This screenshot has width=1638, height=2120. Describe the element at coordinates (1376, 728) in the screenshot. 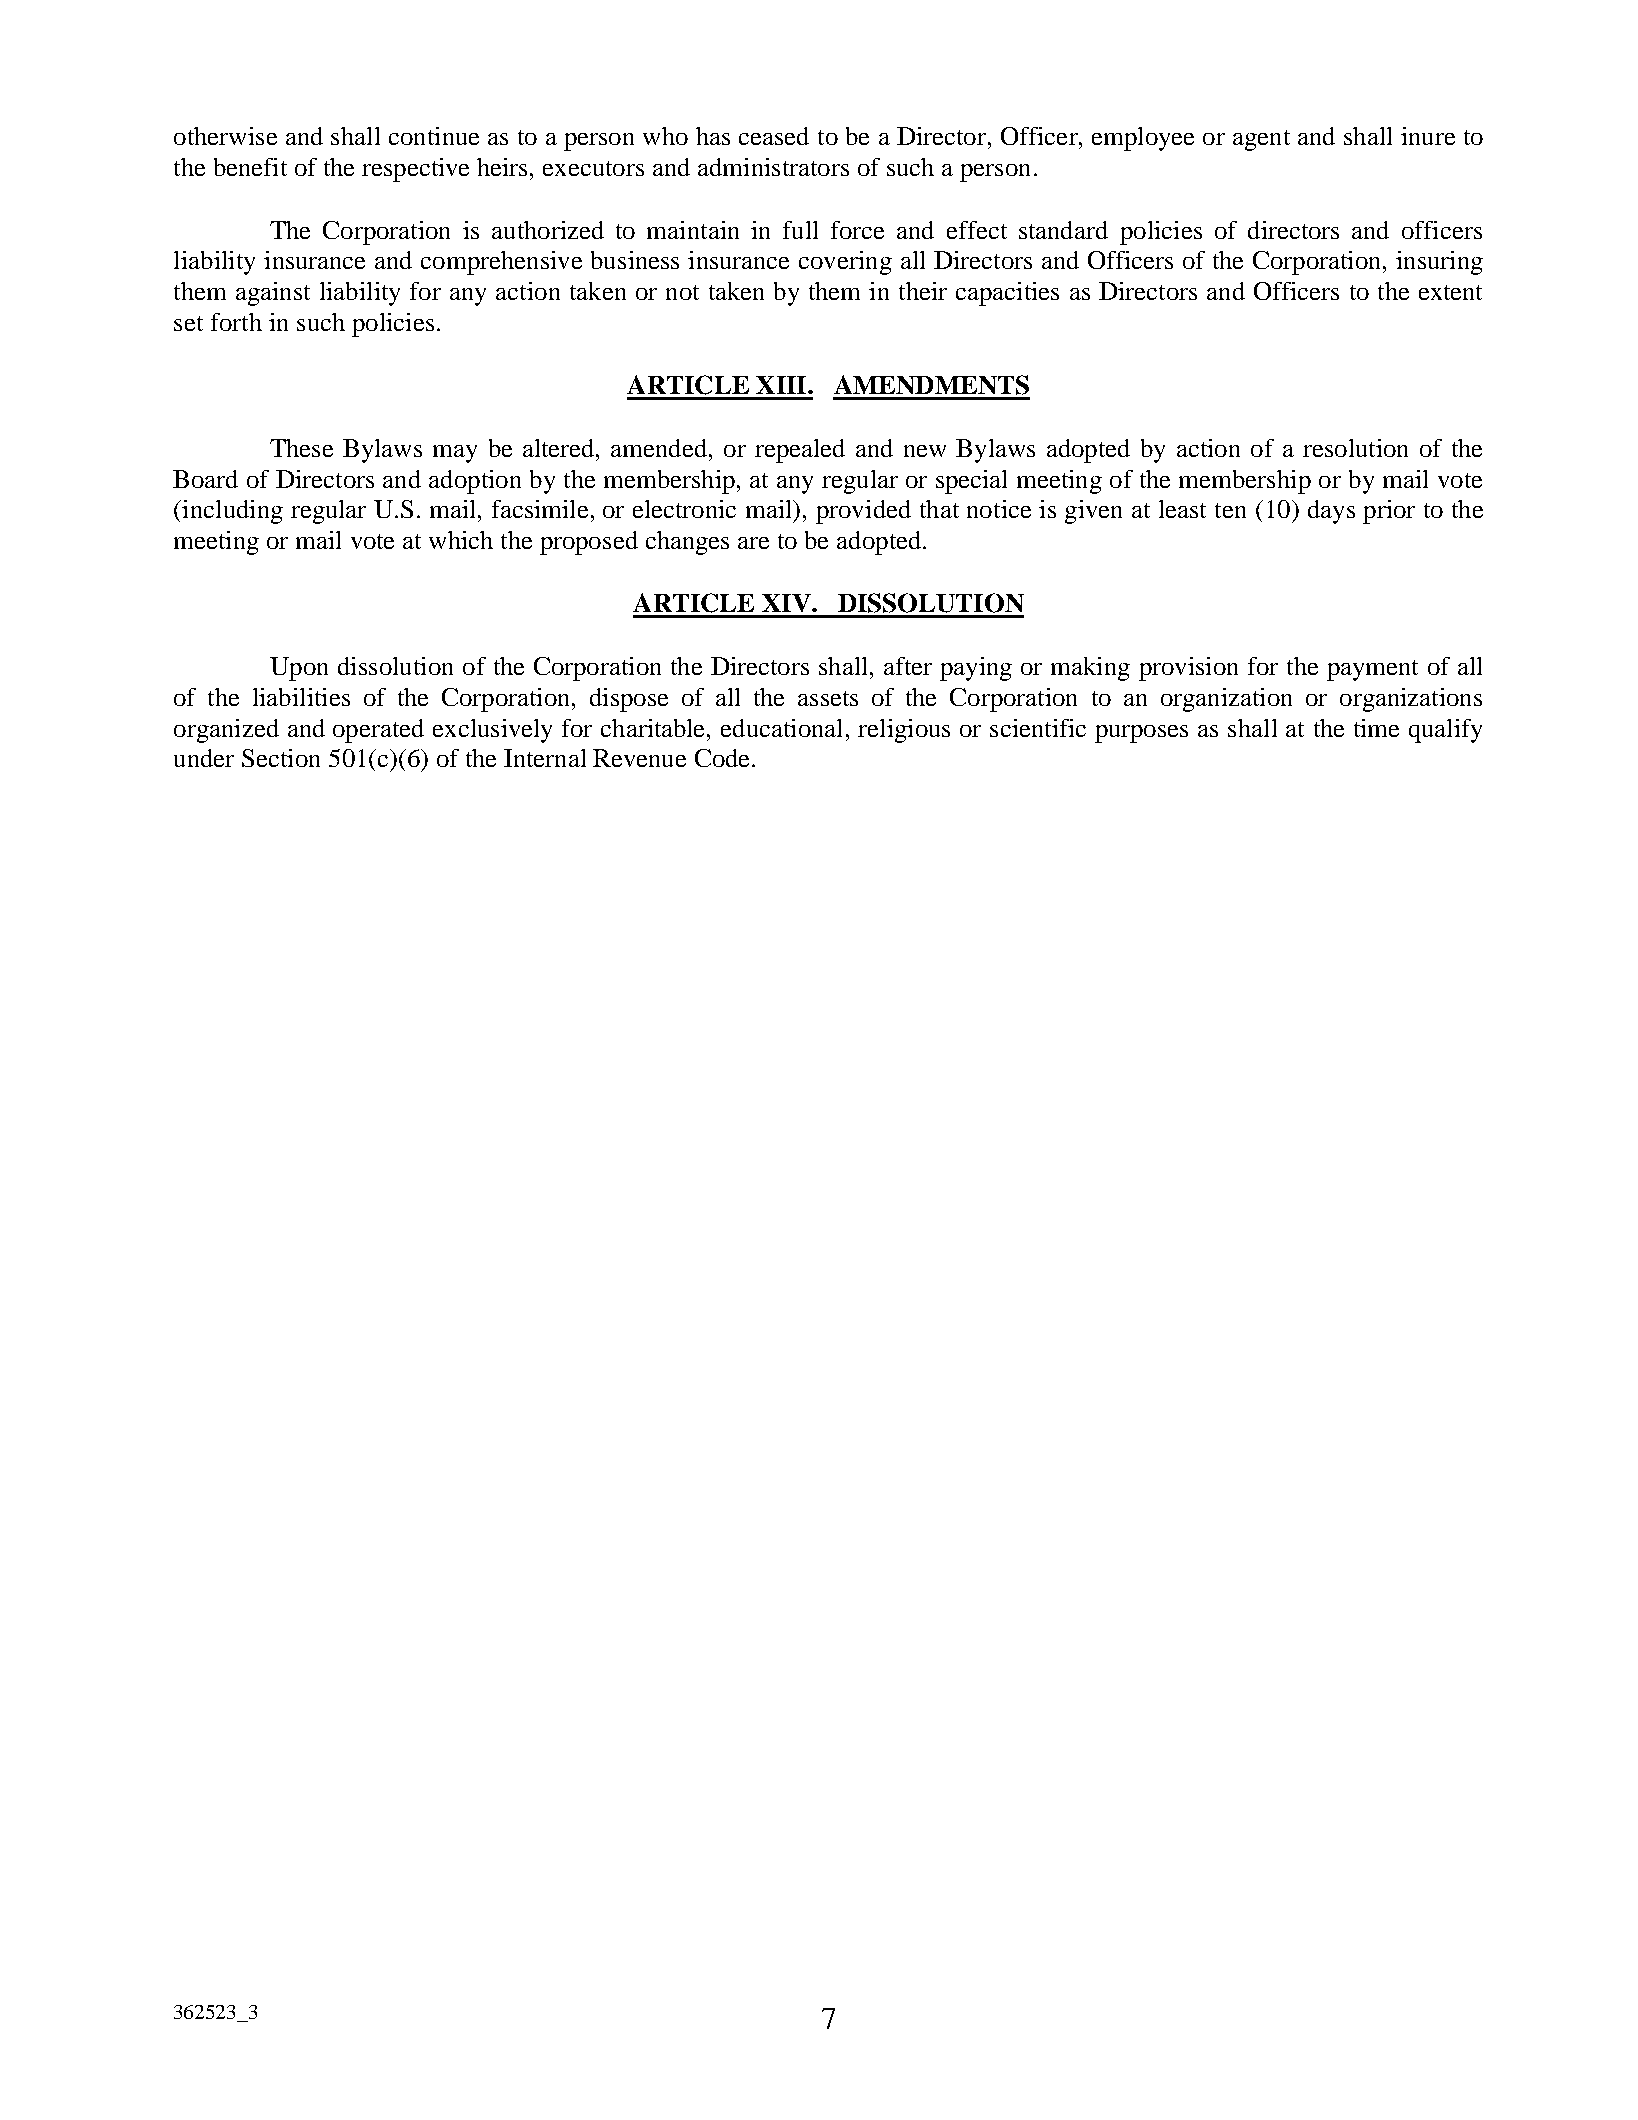

I see `time` at that location.
